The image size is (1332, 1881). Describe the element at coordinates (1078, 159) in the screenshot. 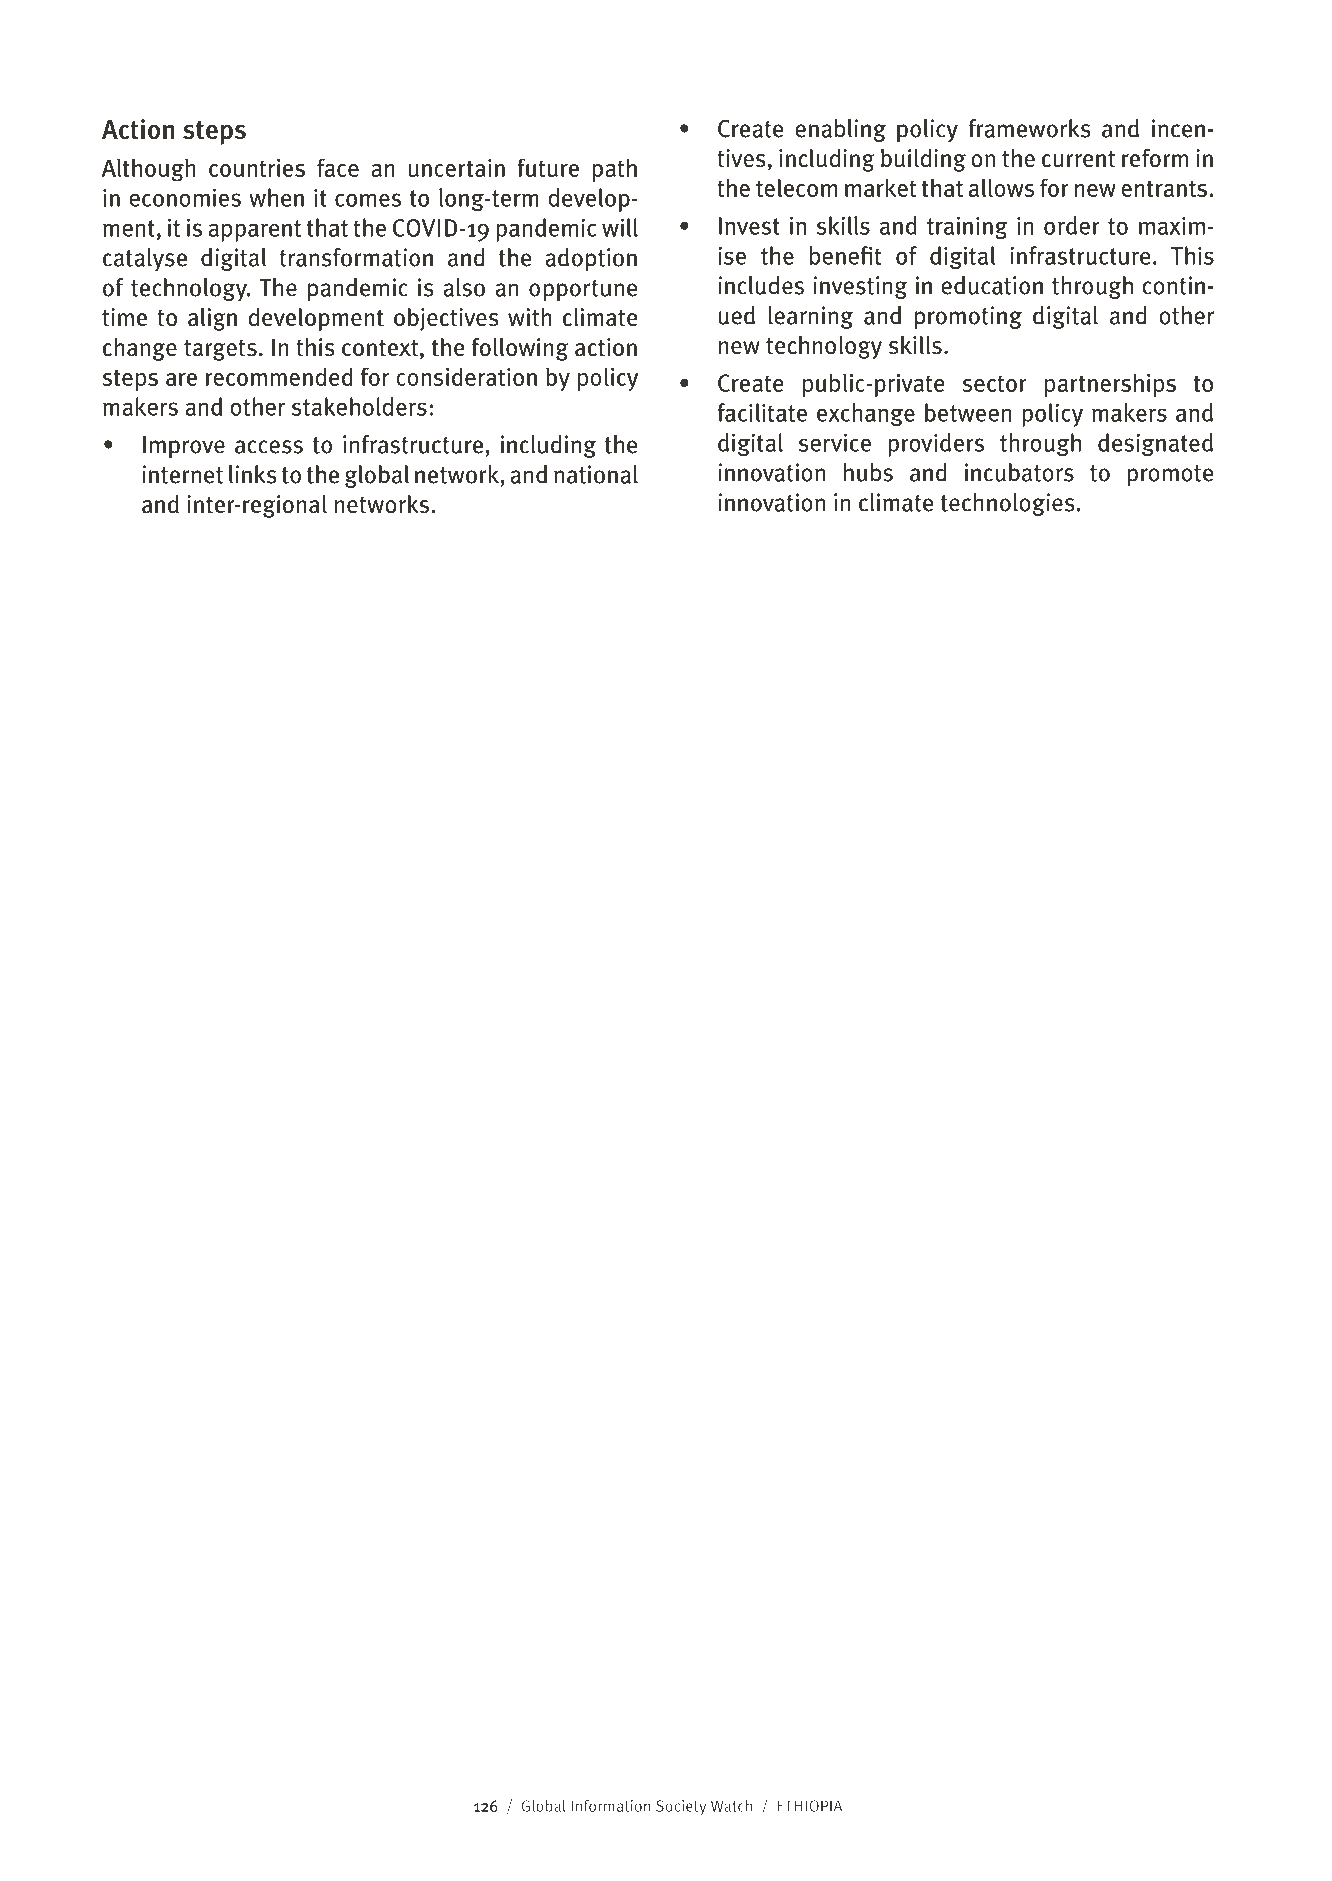

I see `current` at that location.
